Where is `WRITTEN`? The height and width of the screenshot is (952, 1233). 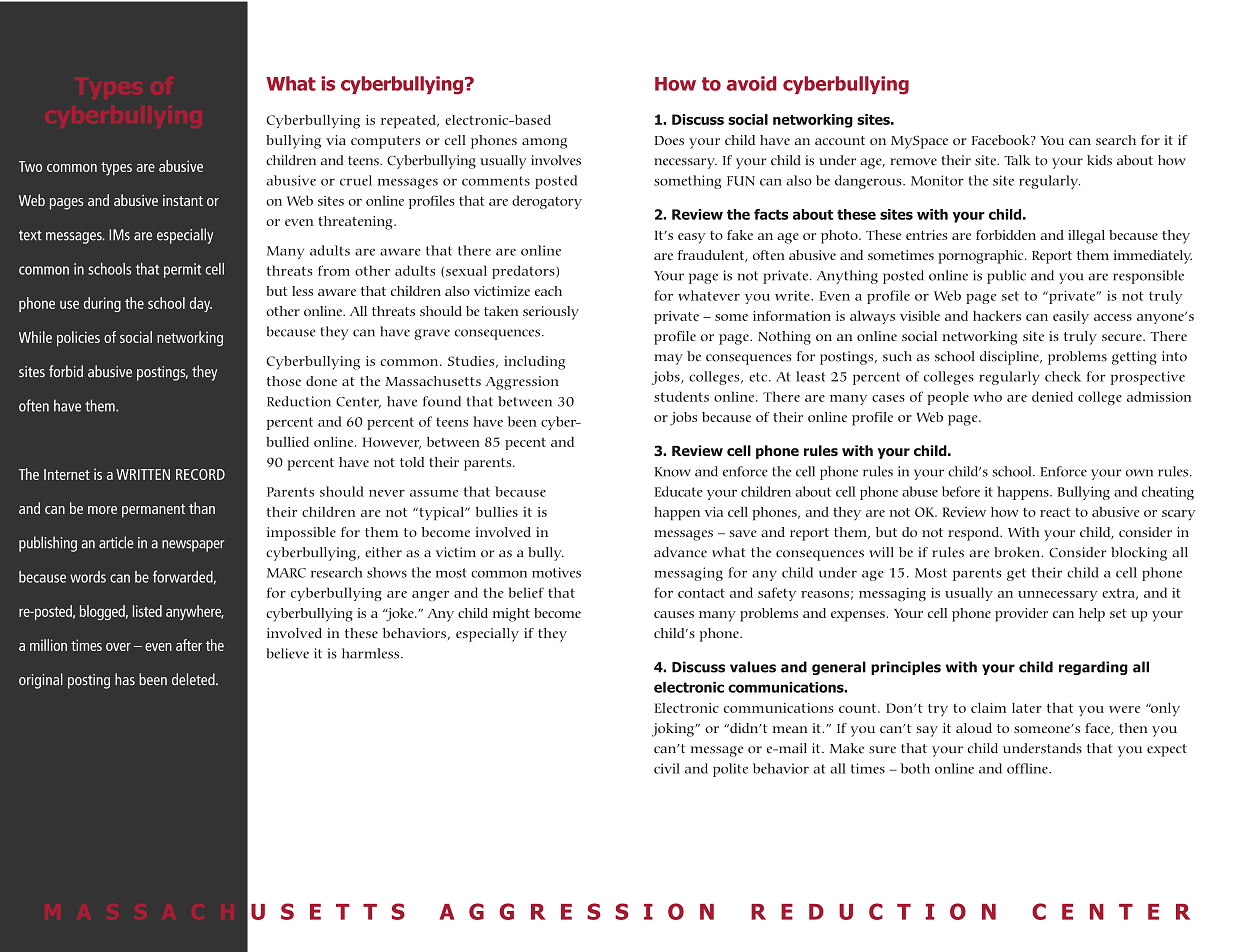 WRITTEN is located at coordinates (143, 474).
